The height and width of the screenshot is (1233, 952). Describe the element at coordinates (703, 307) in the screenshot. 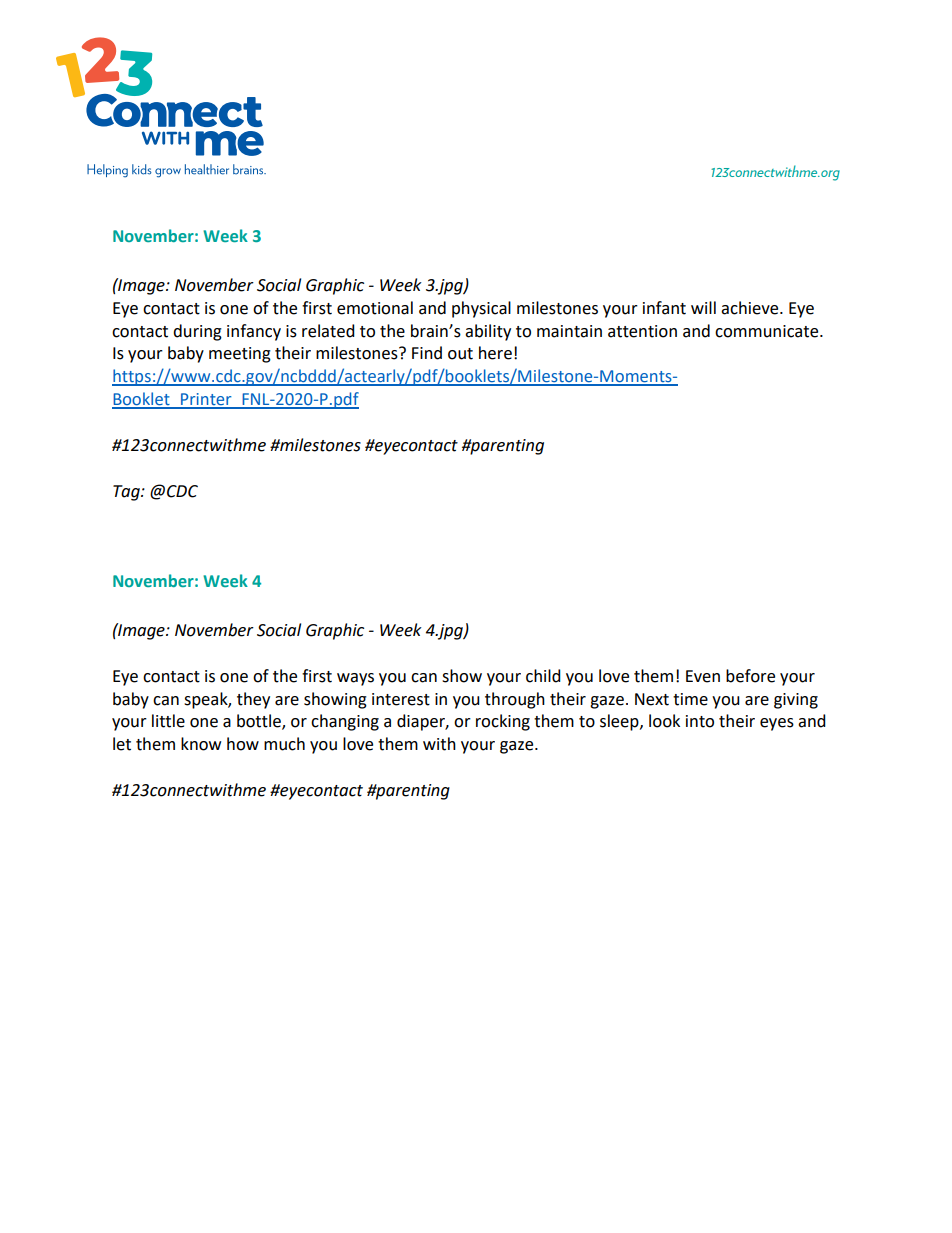

I see `will` at that location.
